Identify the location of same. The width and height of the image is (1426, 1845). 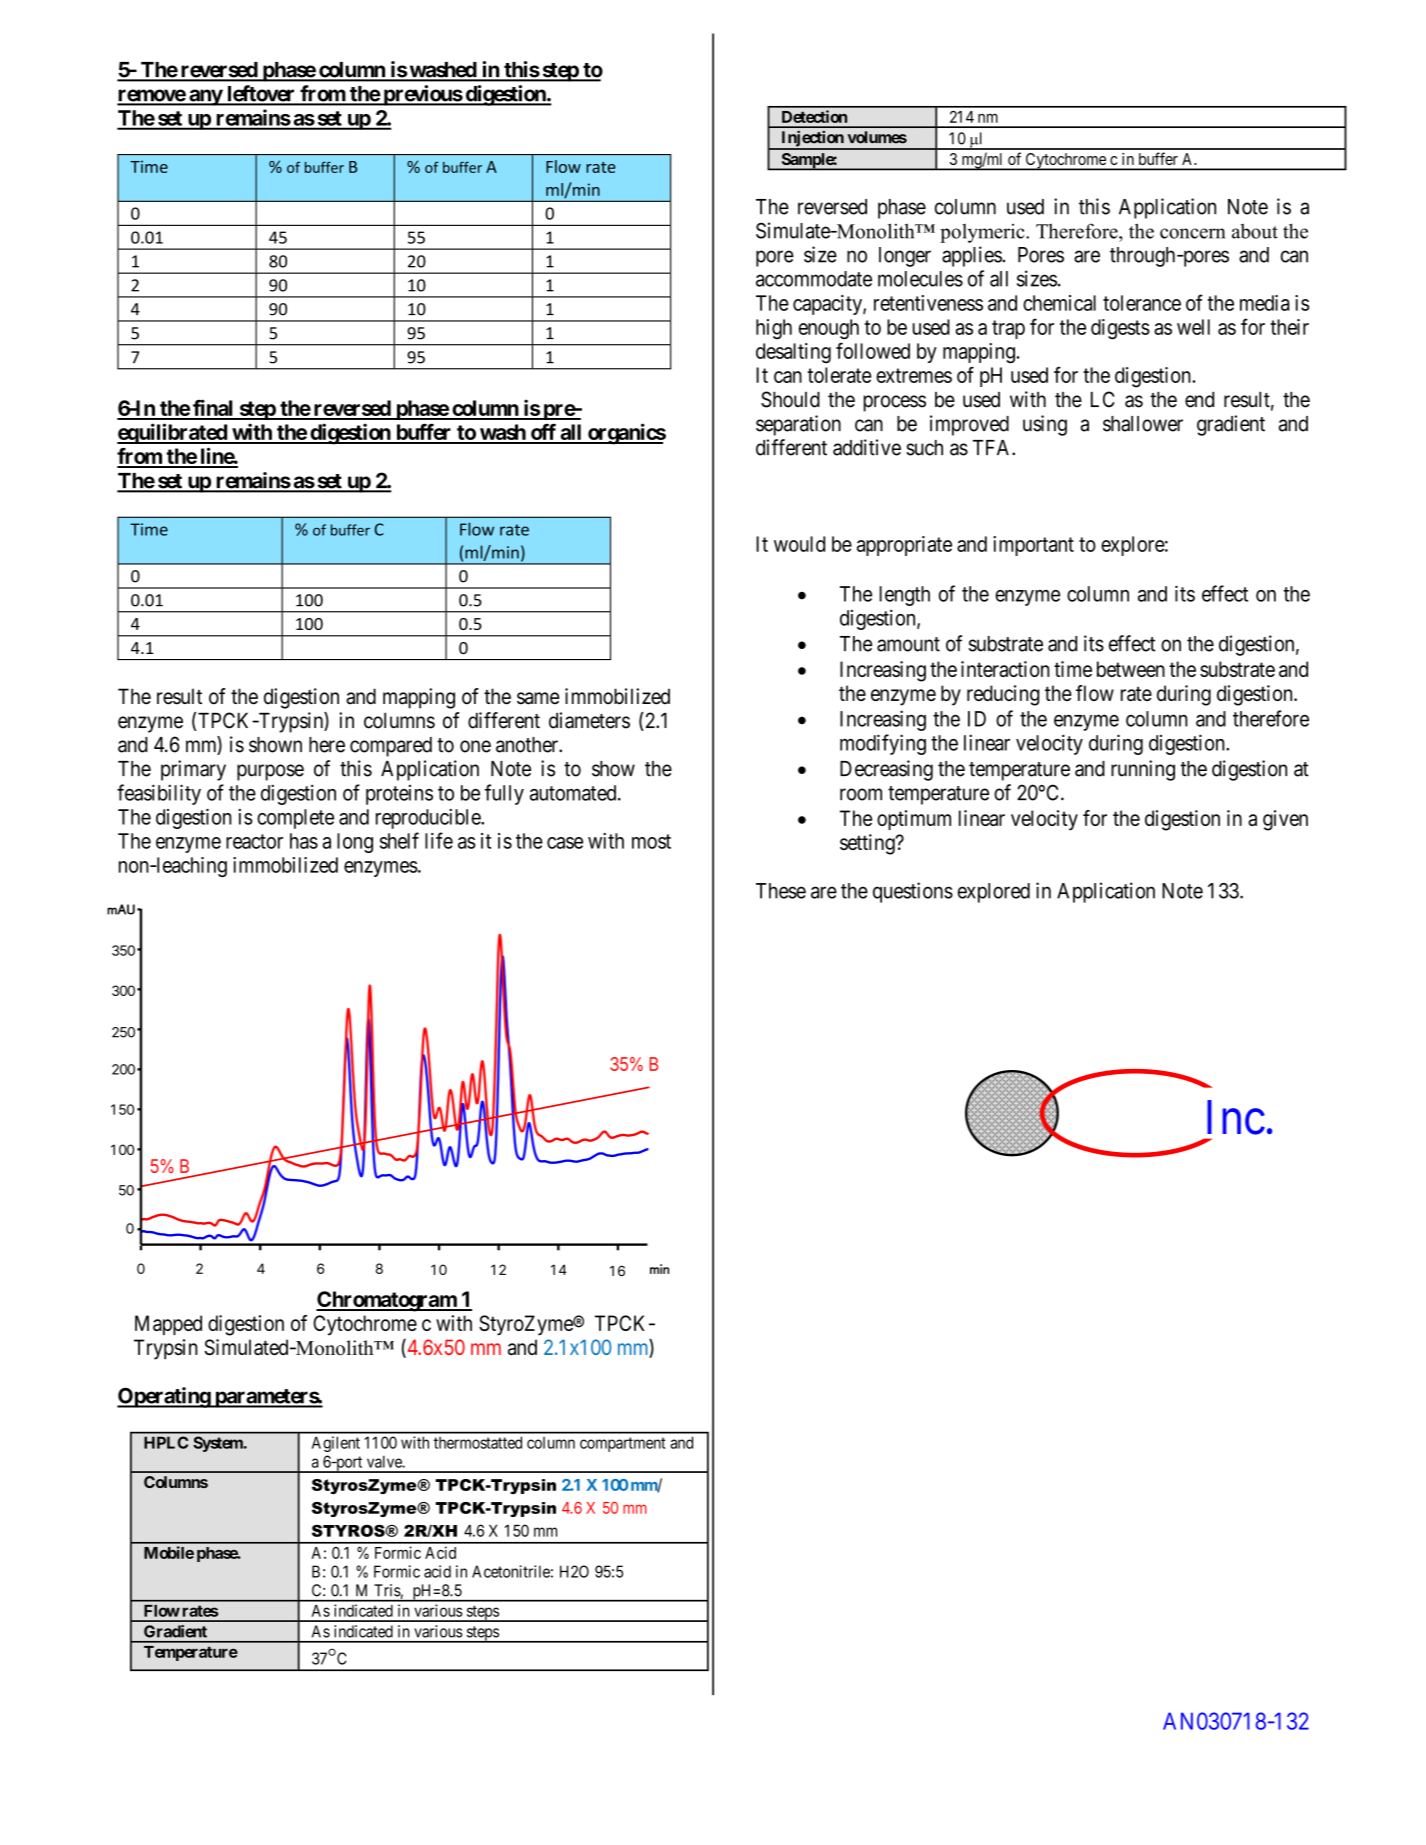
(538, 698).
